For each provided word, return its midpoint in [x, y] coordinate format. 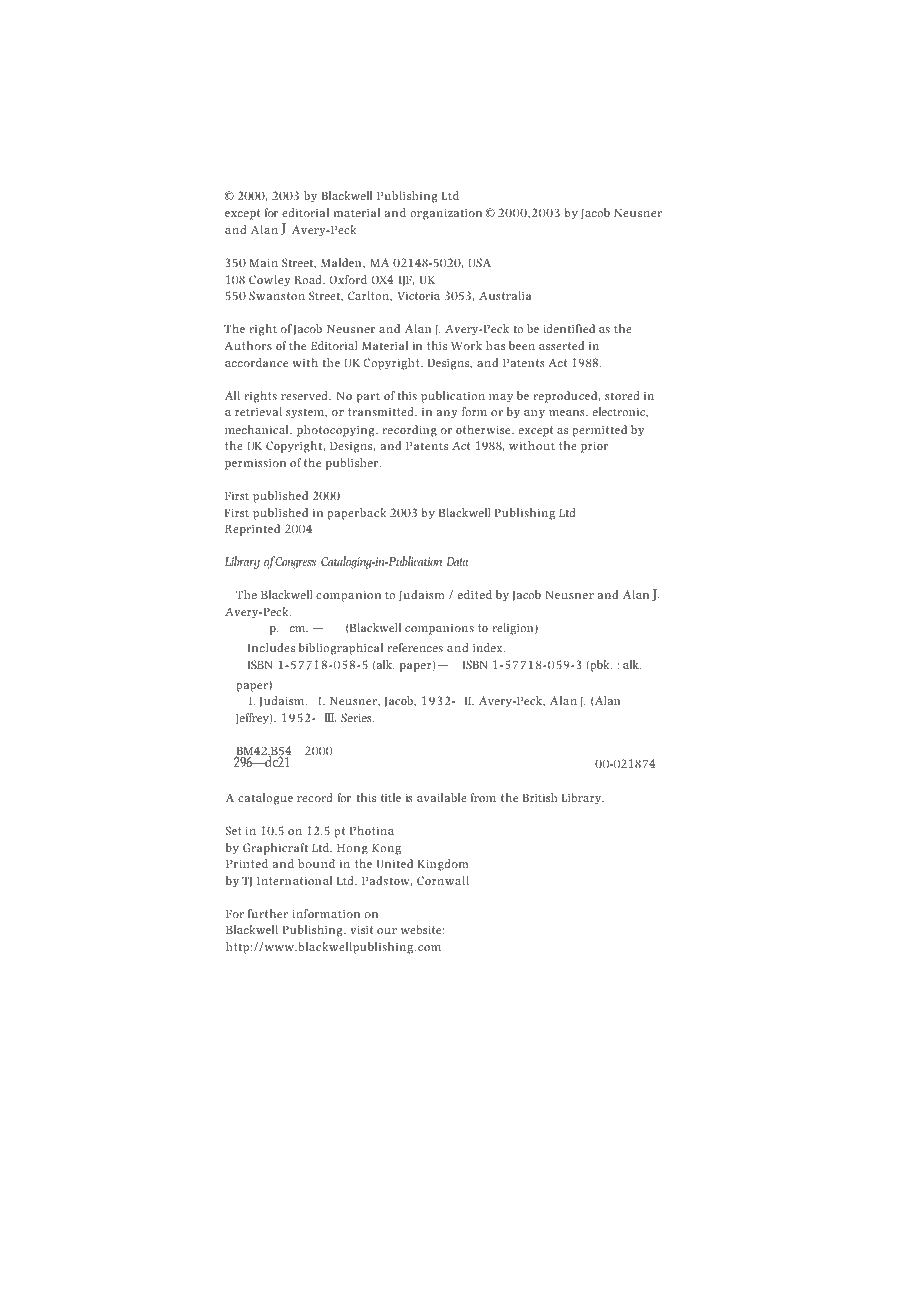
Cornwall [443, 880]
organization [446, 214]
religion [514, 629]
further [268, 913]
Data [457, 561]
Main [264, 262]
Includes [271, 647]
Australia [505, 295]
